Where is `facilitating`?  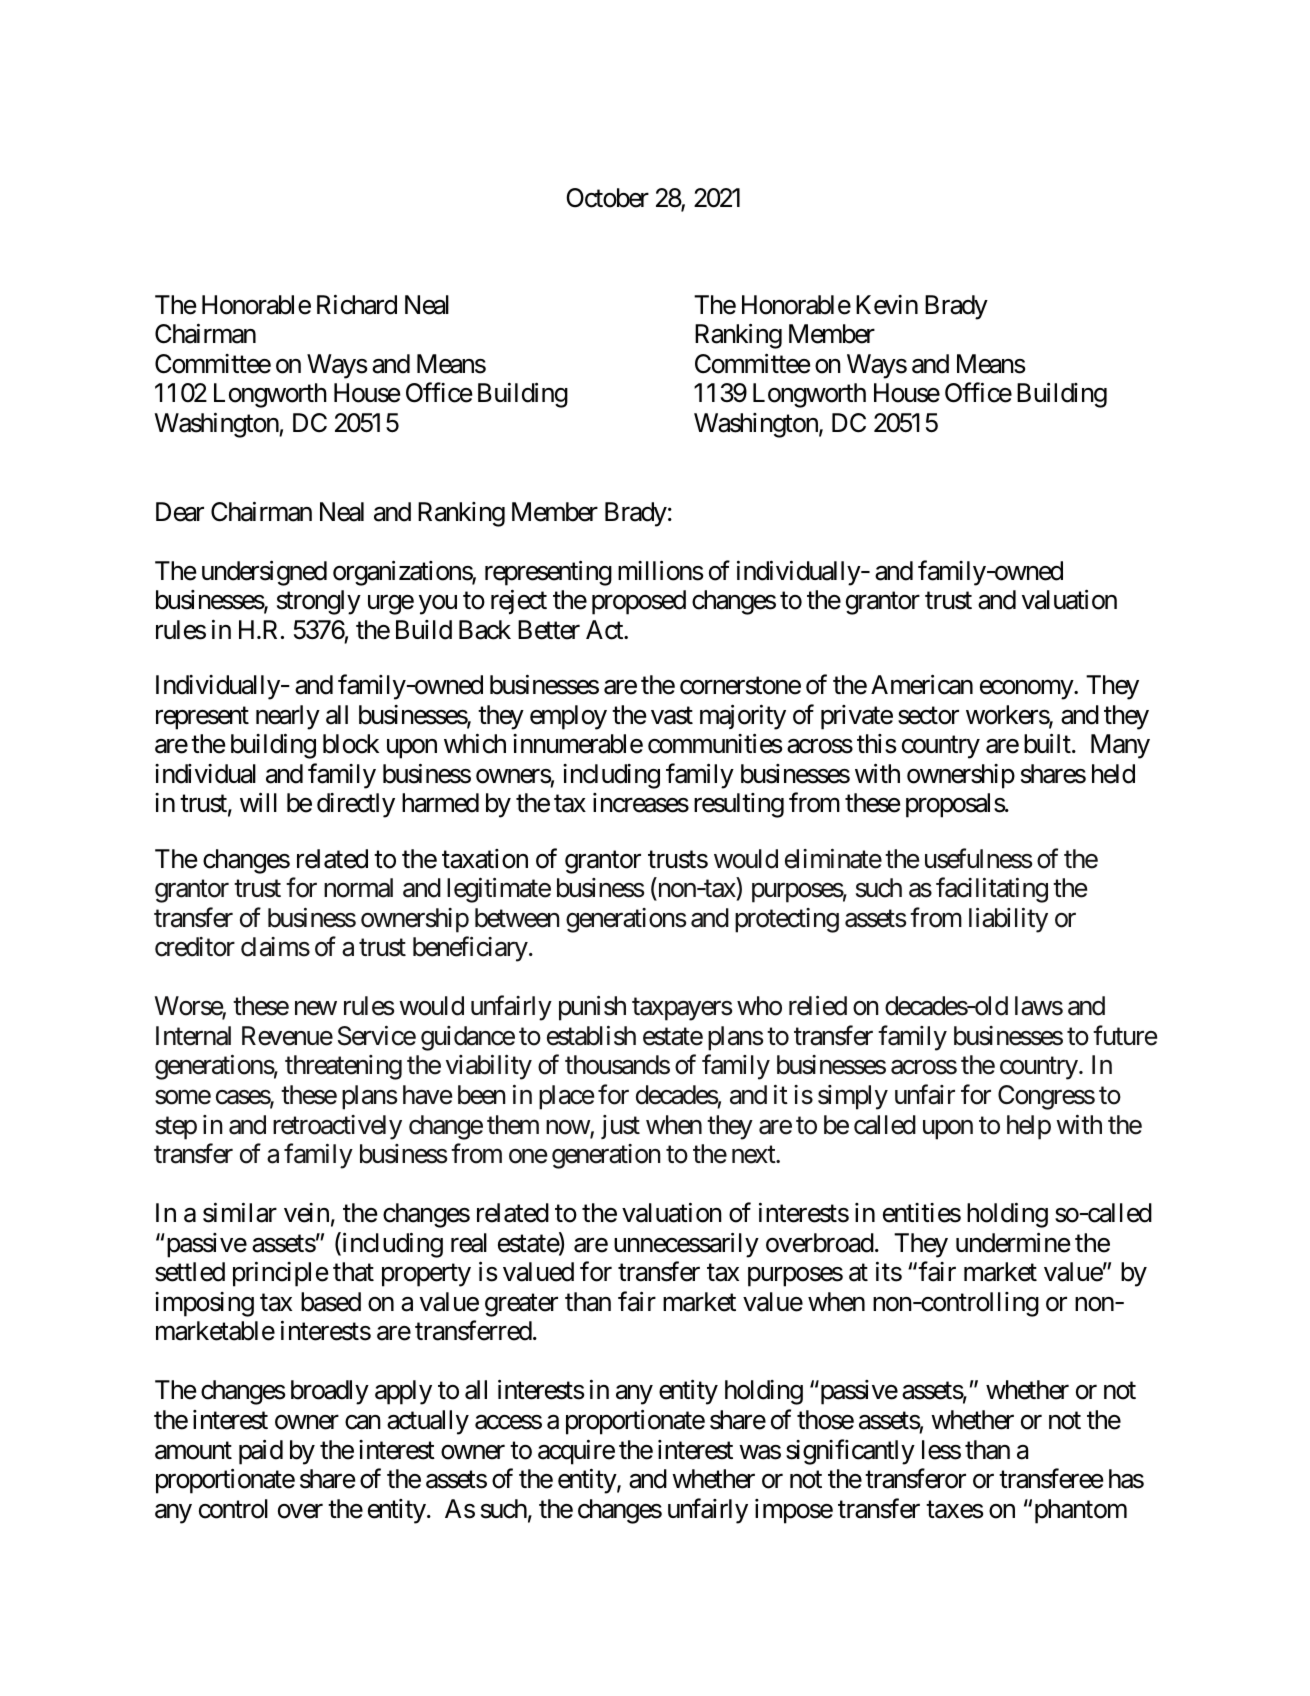 facilitating is located at coordinates (992, 890).
